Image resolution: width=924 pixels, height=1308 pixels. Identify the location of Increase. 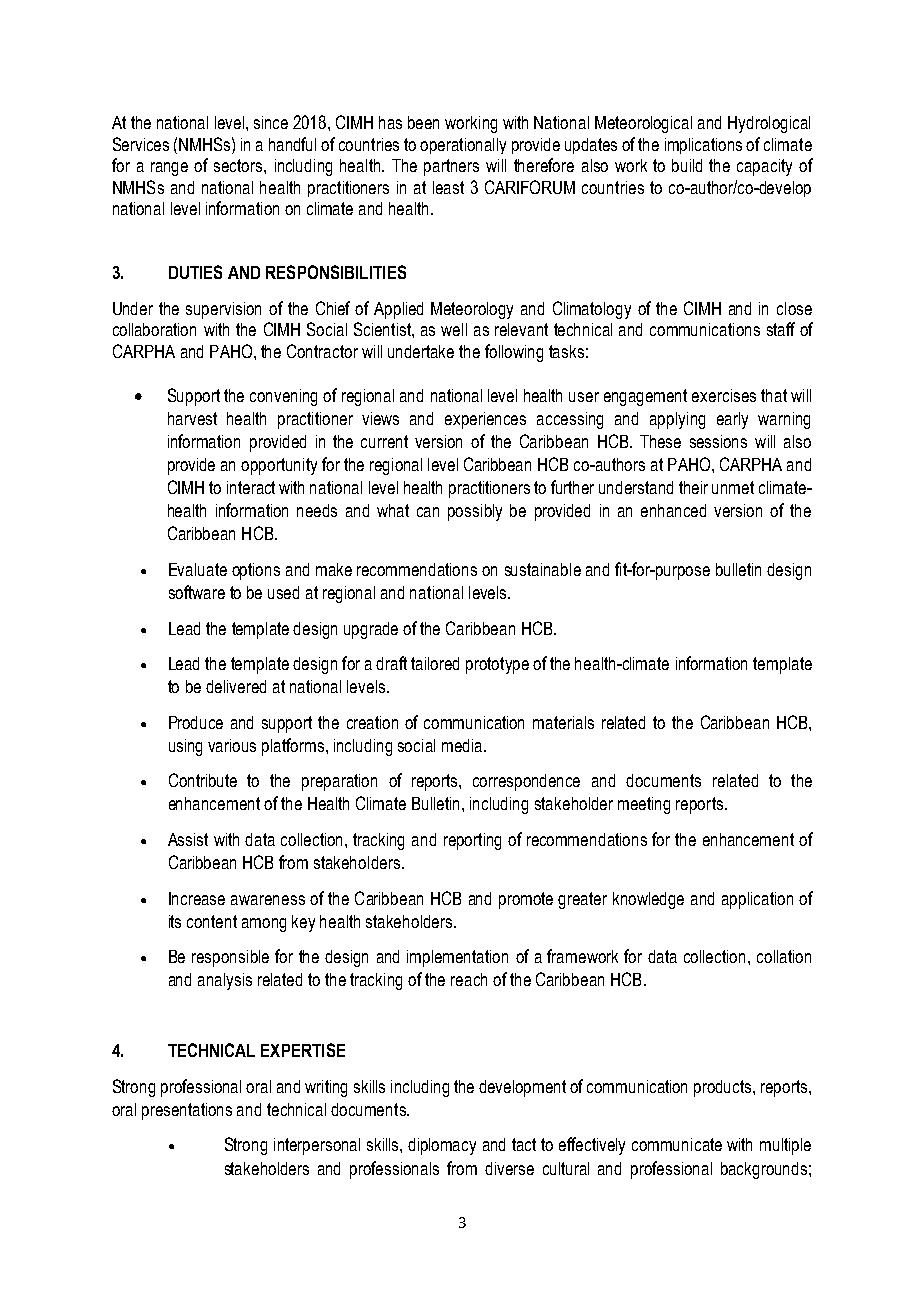
(197, 898).
